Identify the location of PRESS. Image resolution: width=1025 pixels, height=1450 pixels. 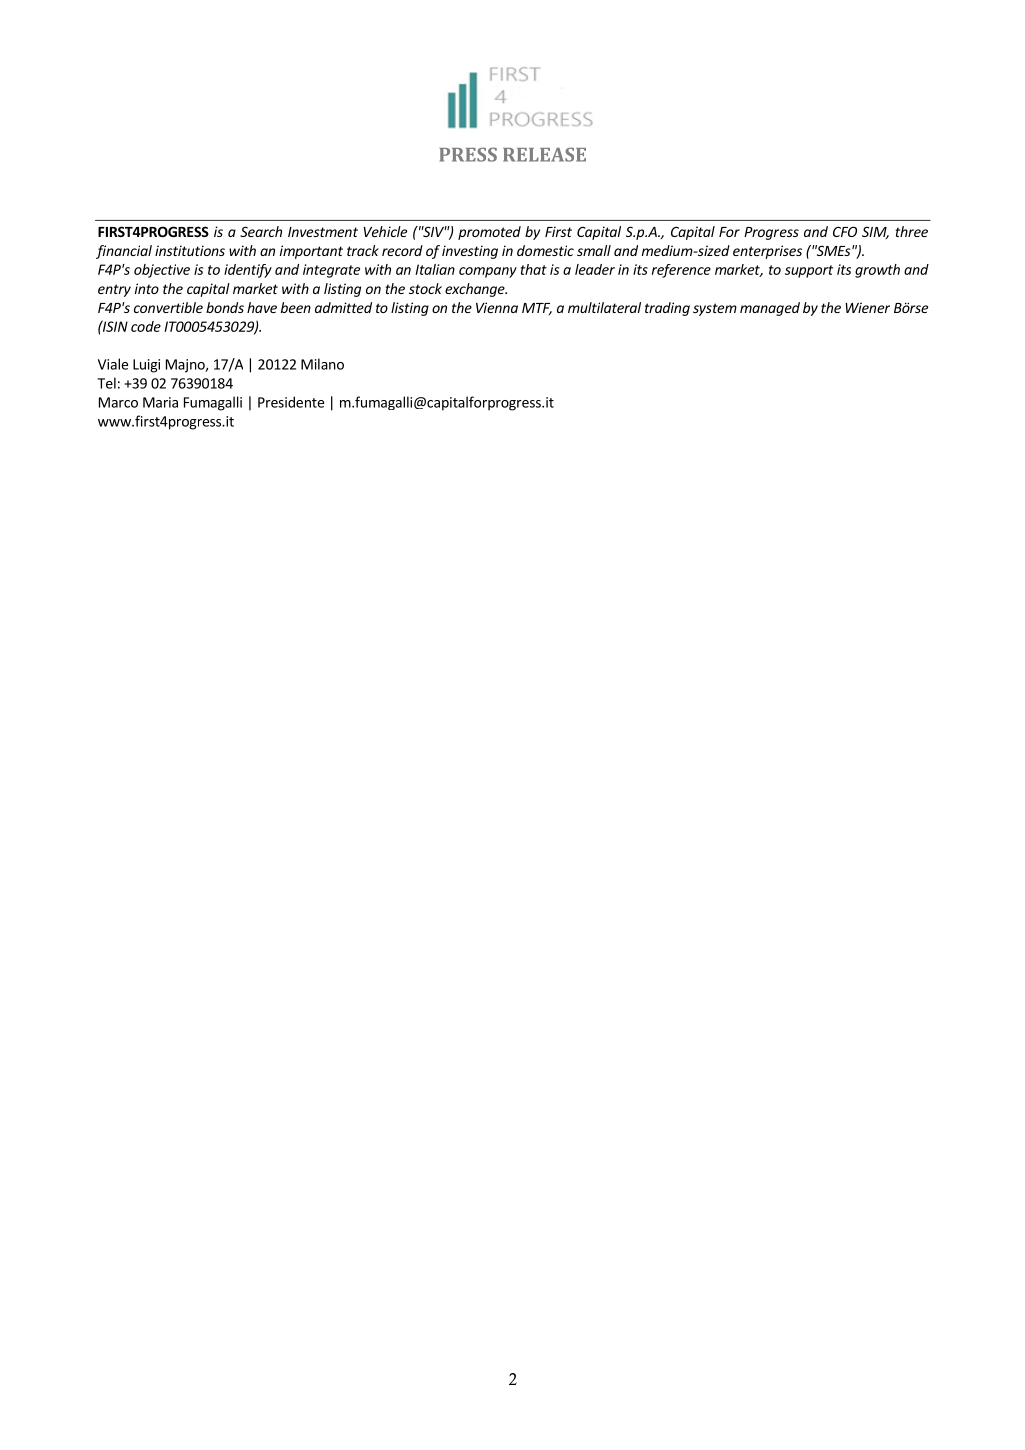
(468, 154).
